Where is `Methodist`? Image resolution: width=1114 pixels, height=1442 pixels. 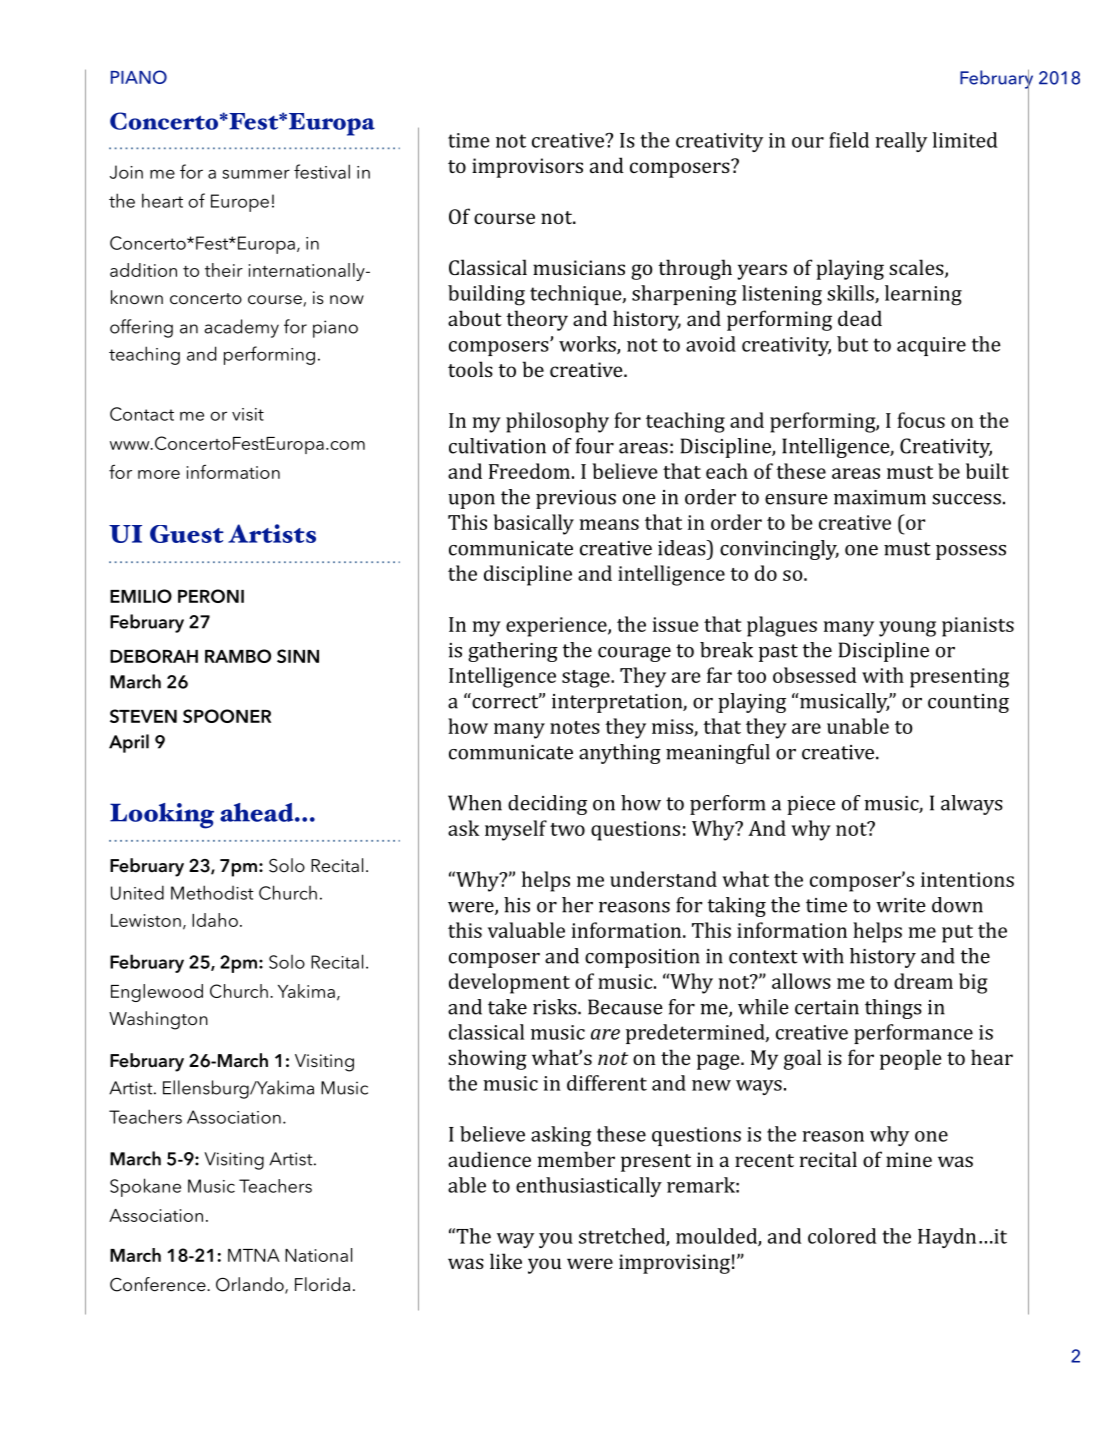 Methodist is located at coordinates (212, 892).
